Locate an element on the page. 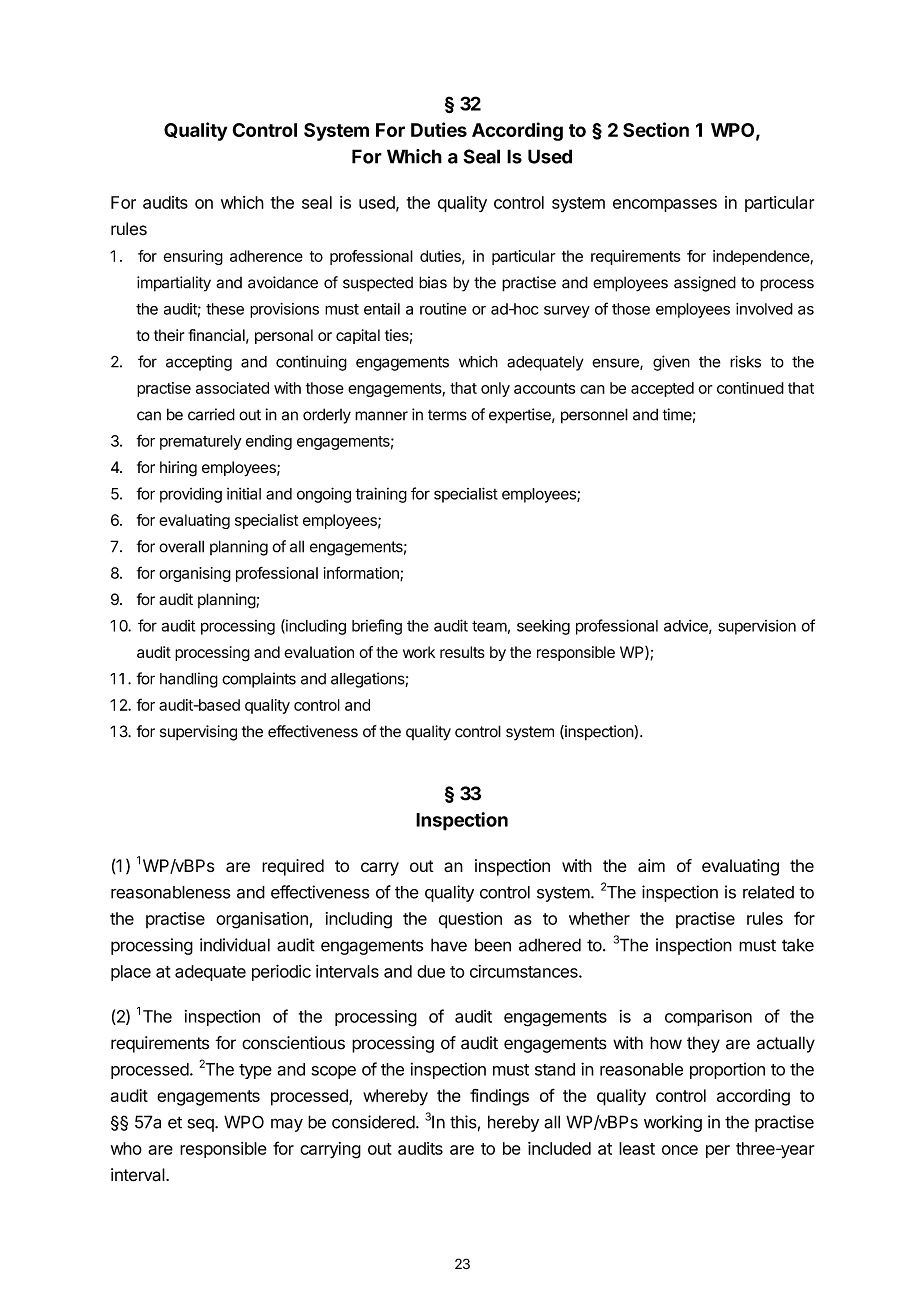 This document has width=924, height=1308. ensuring is located at coordinates (193, 257).
